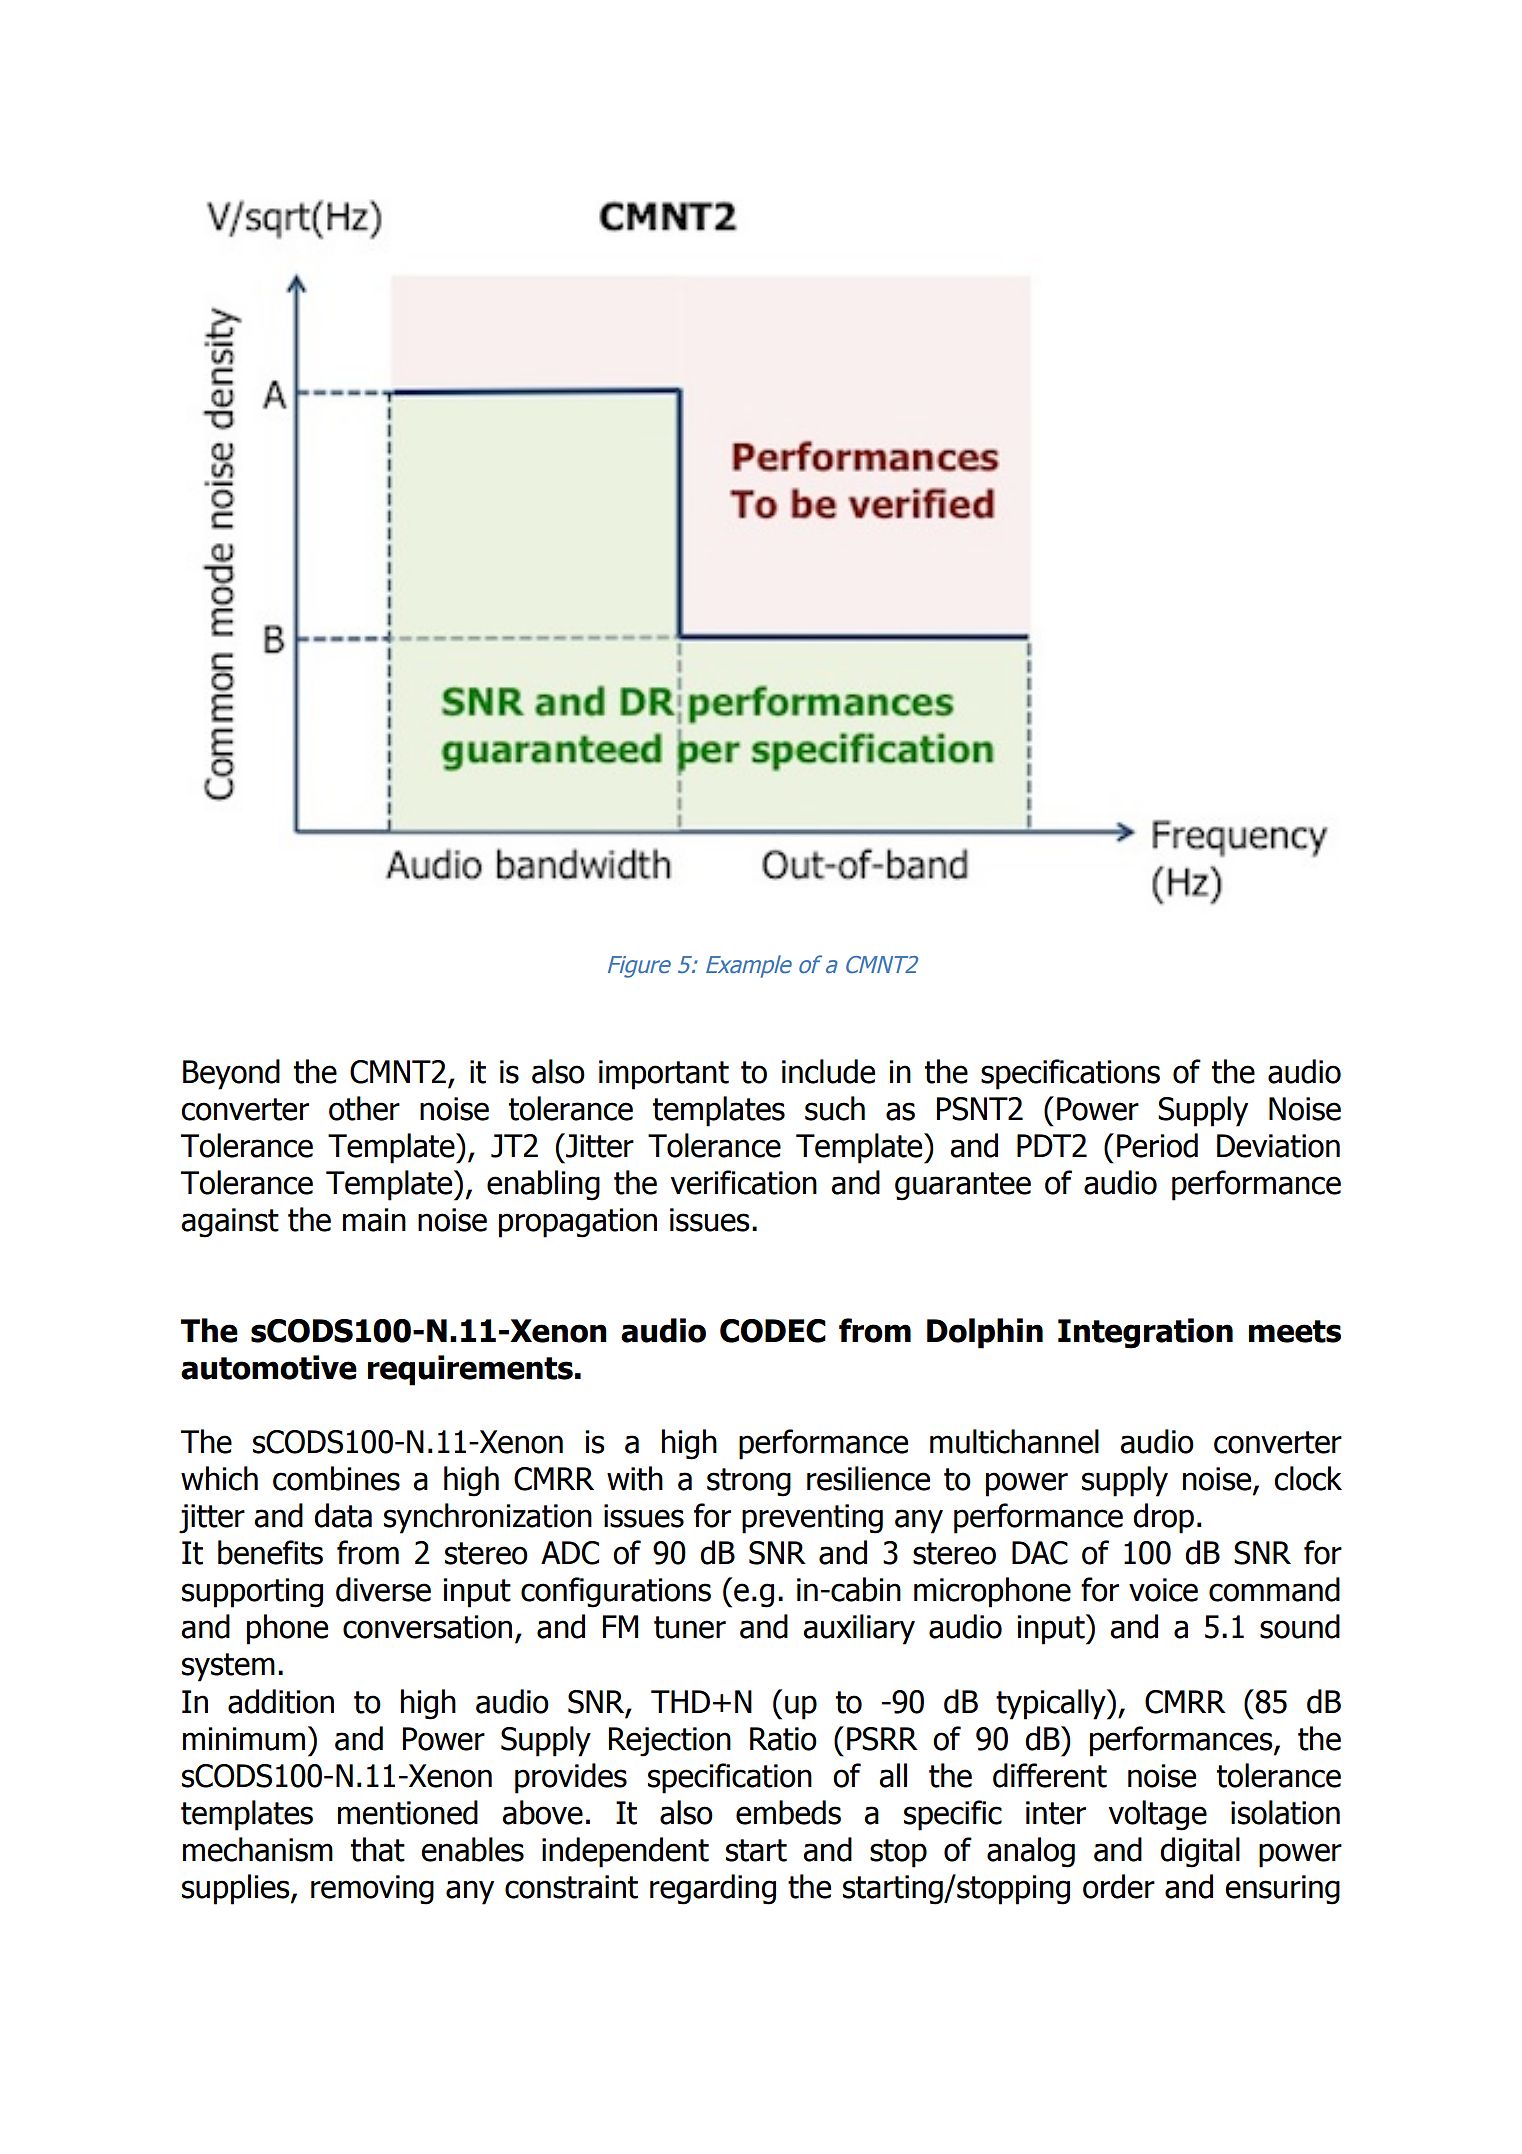 The image size is (1522, 2154). I want to click on such, so click(835, 1108).
